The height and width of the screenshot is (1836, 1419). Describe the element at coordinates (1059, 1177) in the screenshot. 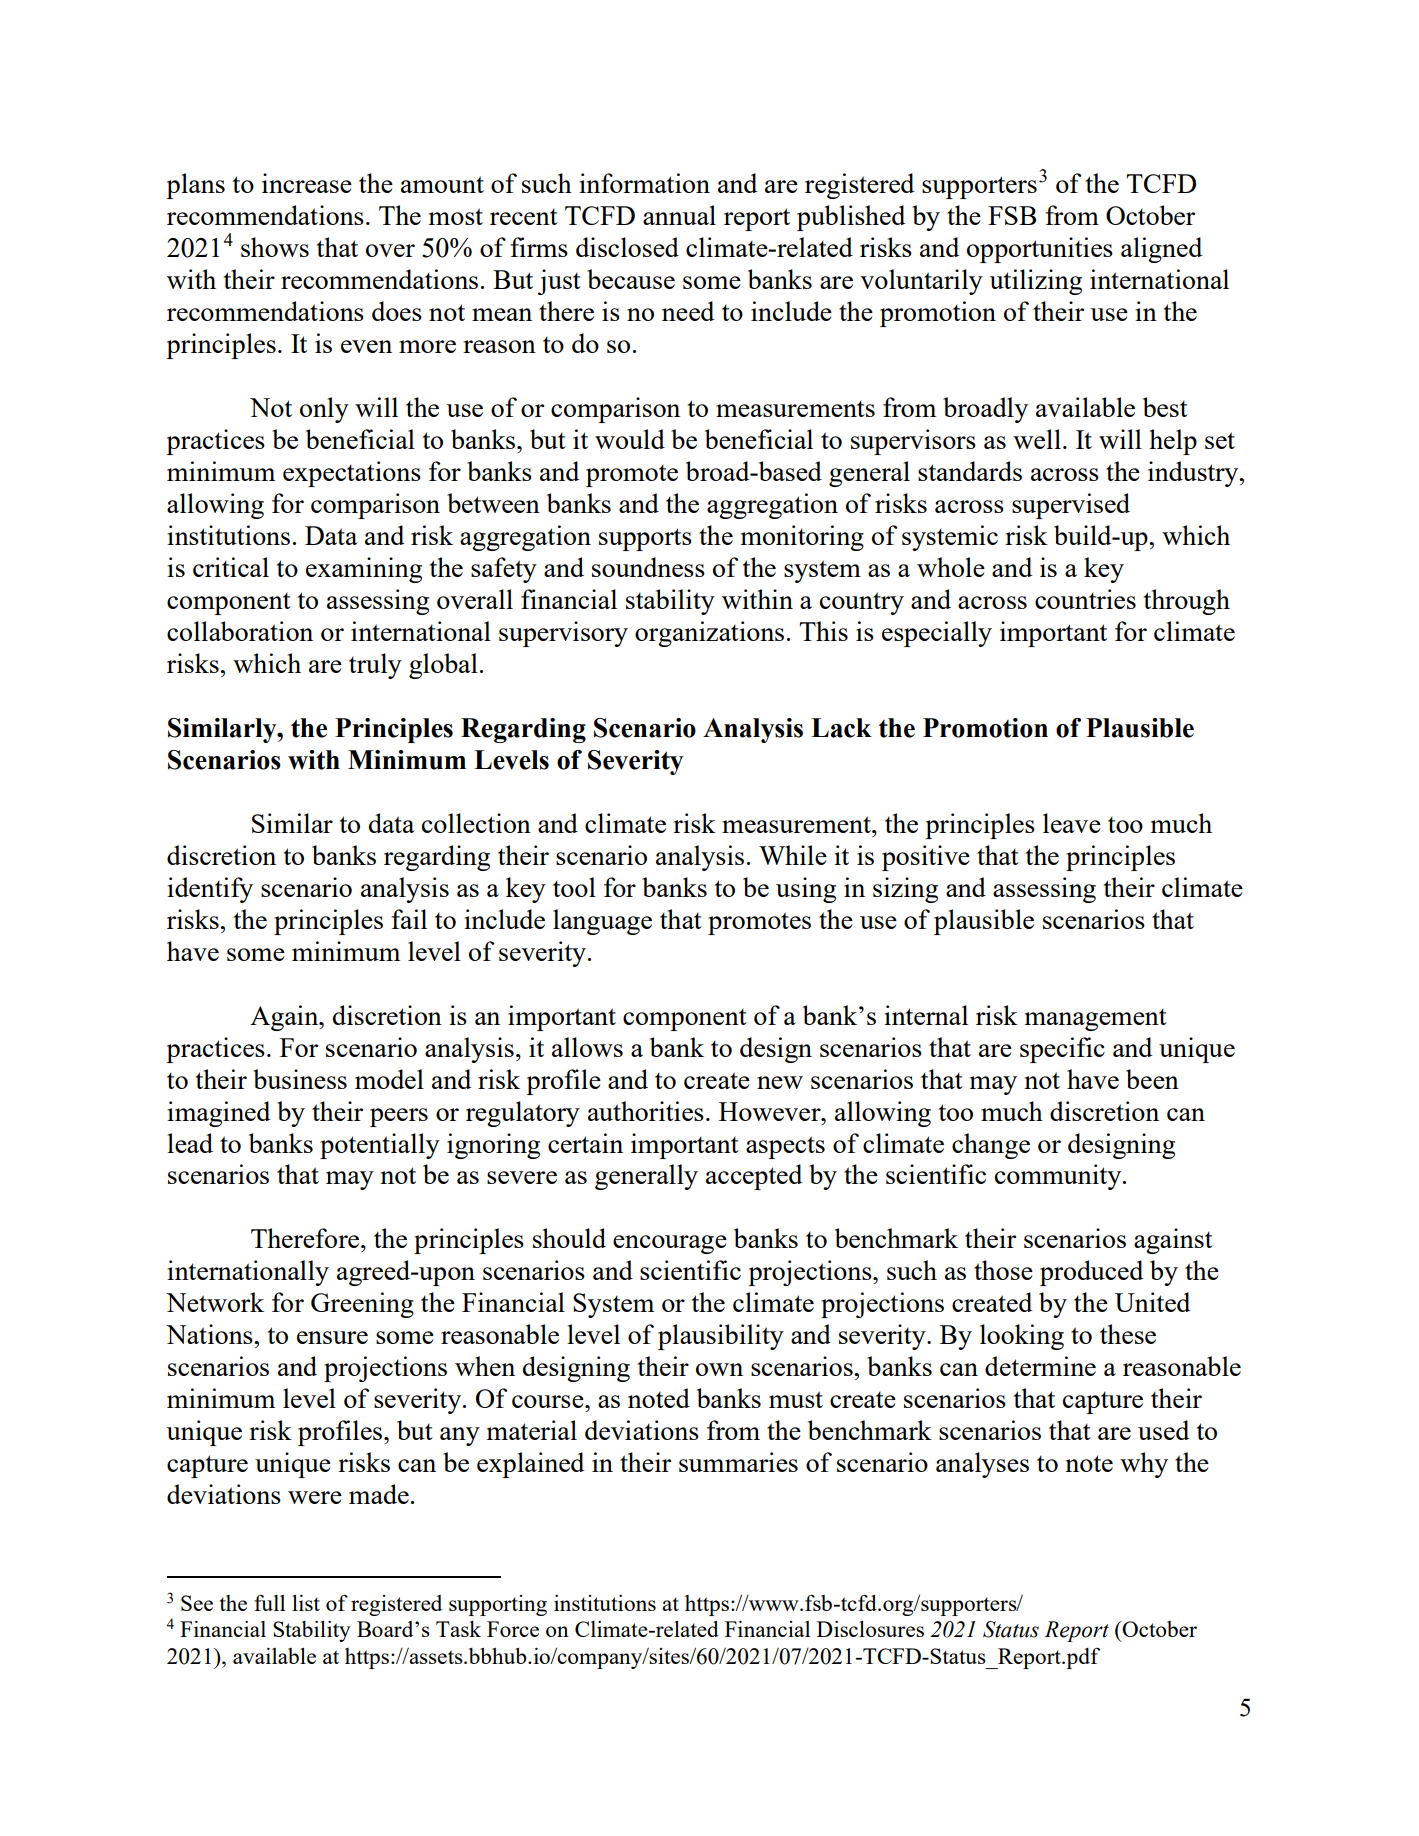

I see `community` at that location.
